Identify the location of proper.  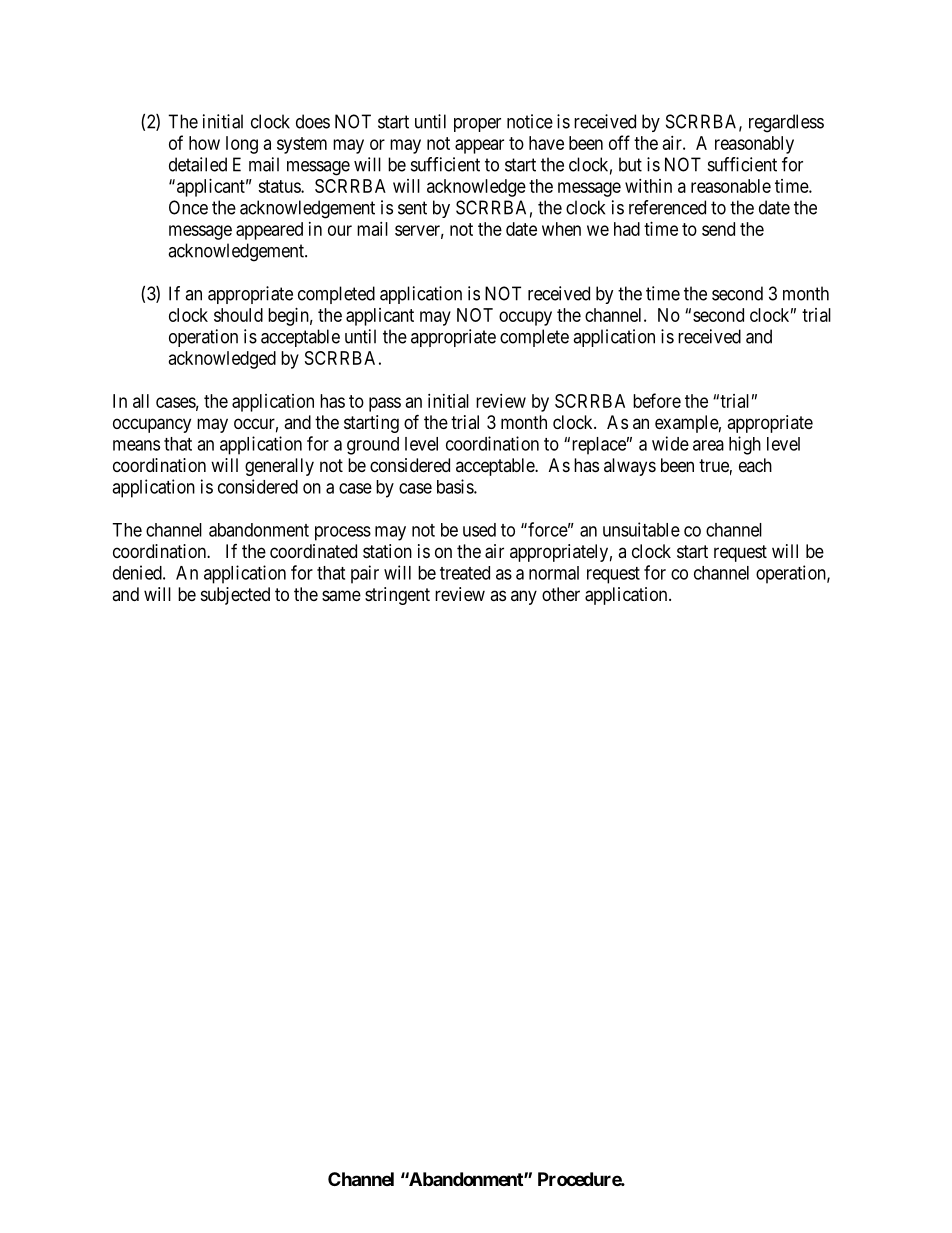
(477, 125).
